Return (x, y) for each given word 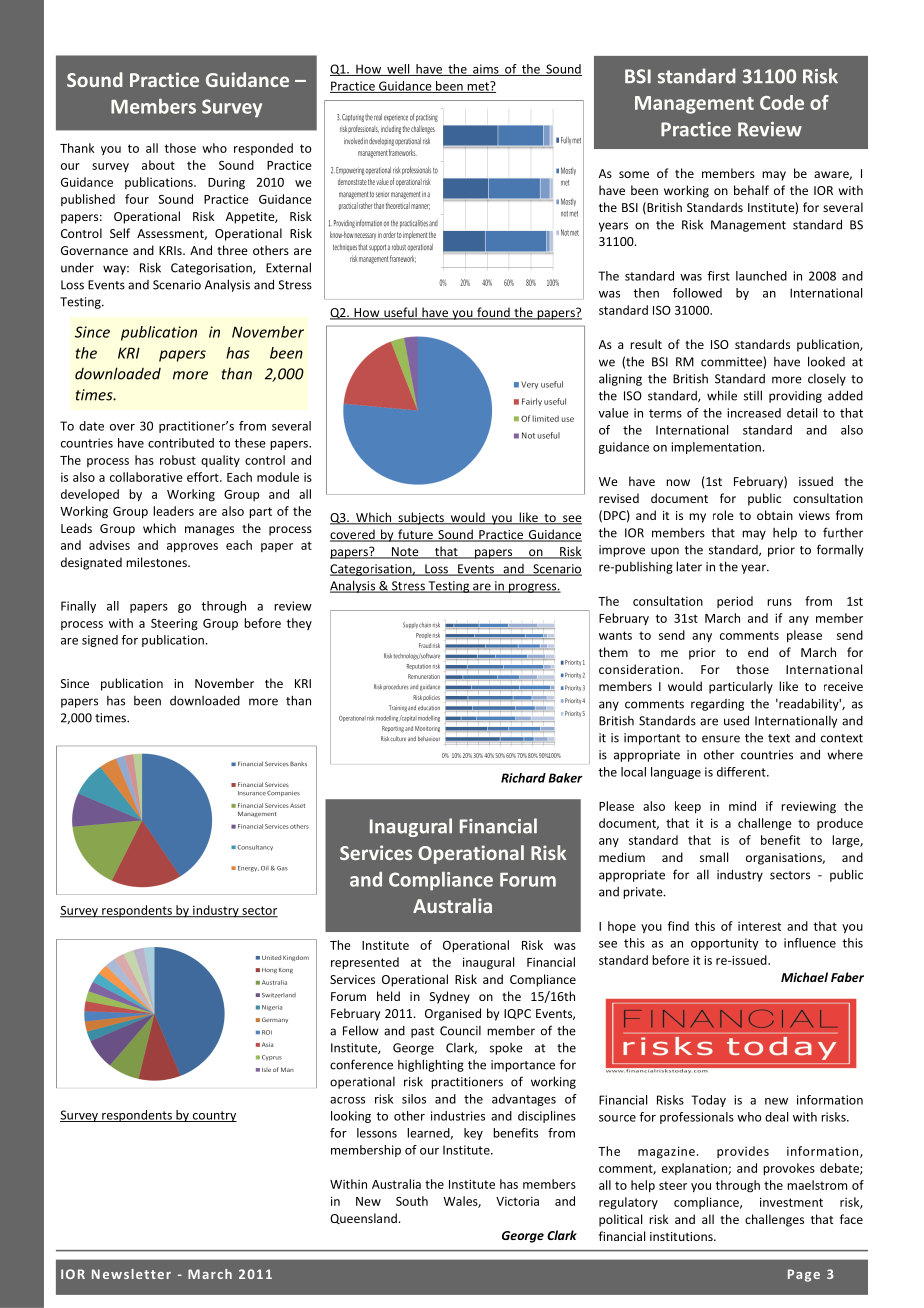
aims (486, 70)
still (753, 395)
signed (100, 641)
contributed (181, 443)
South (412, 1201)
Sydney (450, 997)
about (158, 165)
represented (365, 963)
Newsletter (131, 1274)
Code (782, 102)
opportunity (725, 944)
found (493, 313)
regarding (717, 705)
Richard (523, 778)
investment (791, 1202)
